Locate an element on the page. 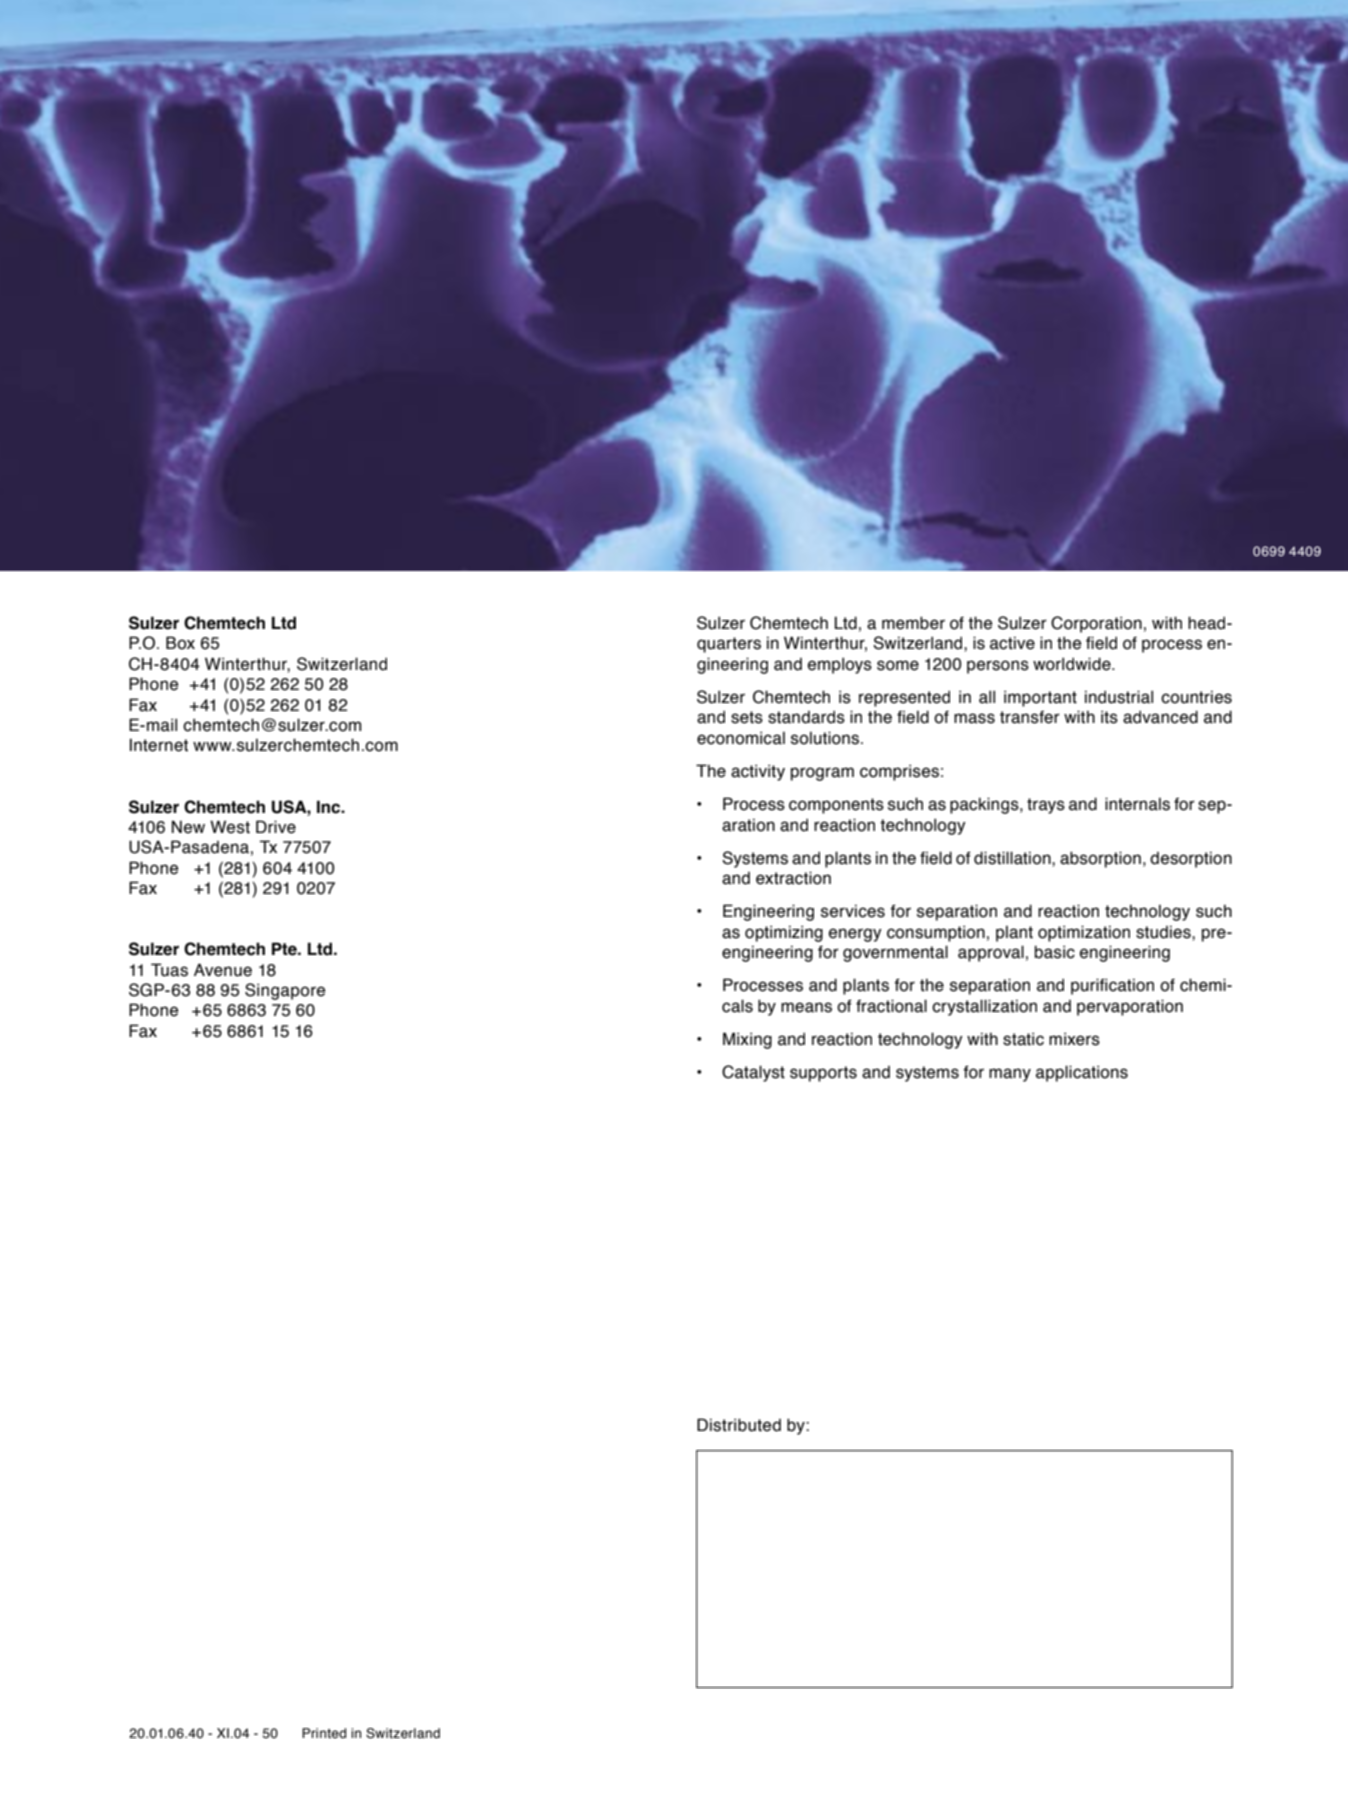 The height and width of the document is (1797, 1348). sets is located at coordinates (747, 717).
